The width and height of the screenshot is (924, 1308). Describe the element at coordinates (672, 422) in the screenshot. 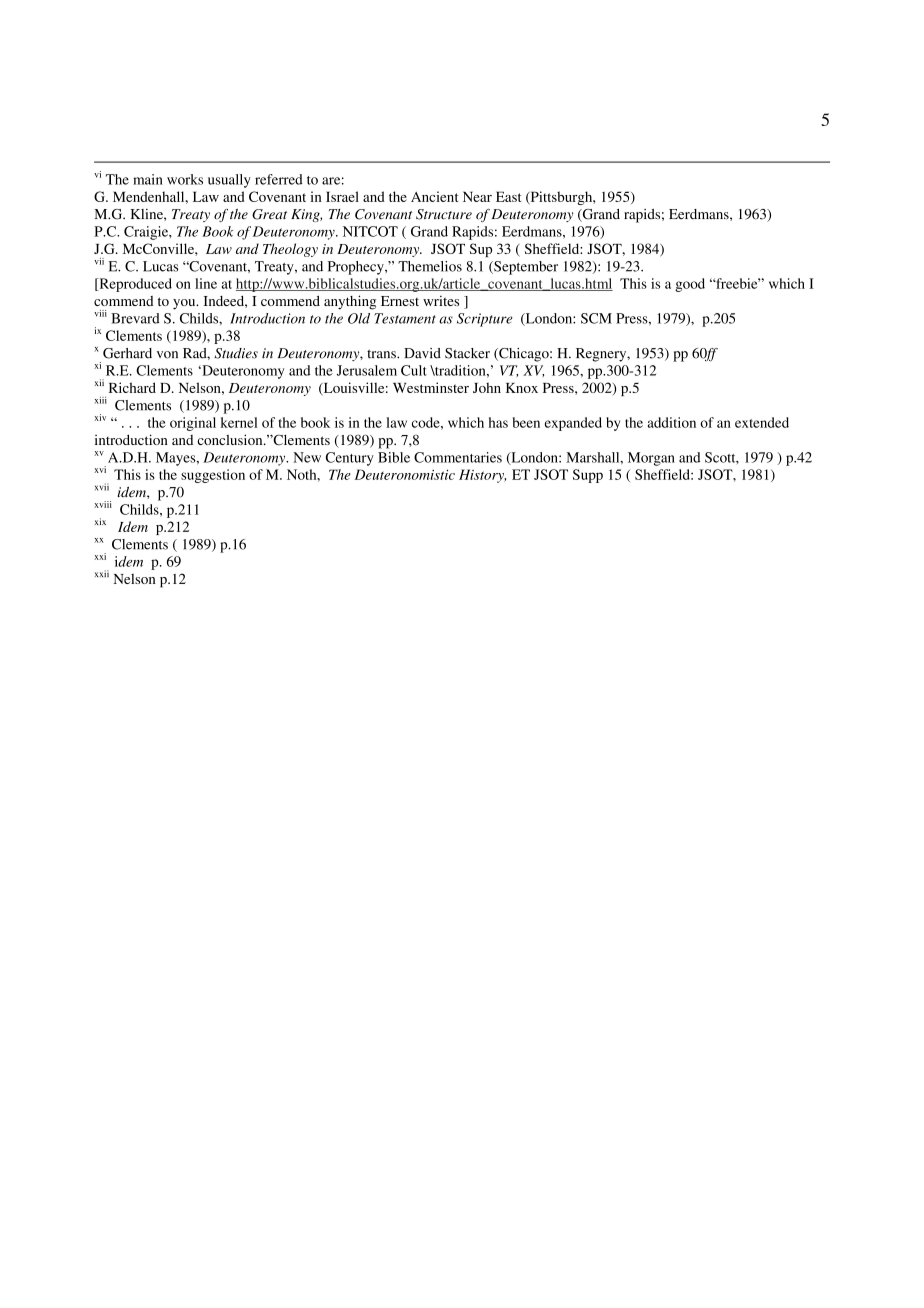

I see `addition` at that location.
